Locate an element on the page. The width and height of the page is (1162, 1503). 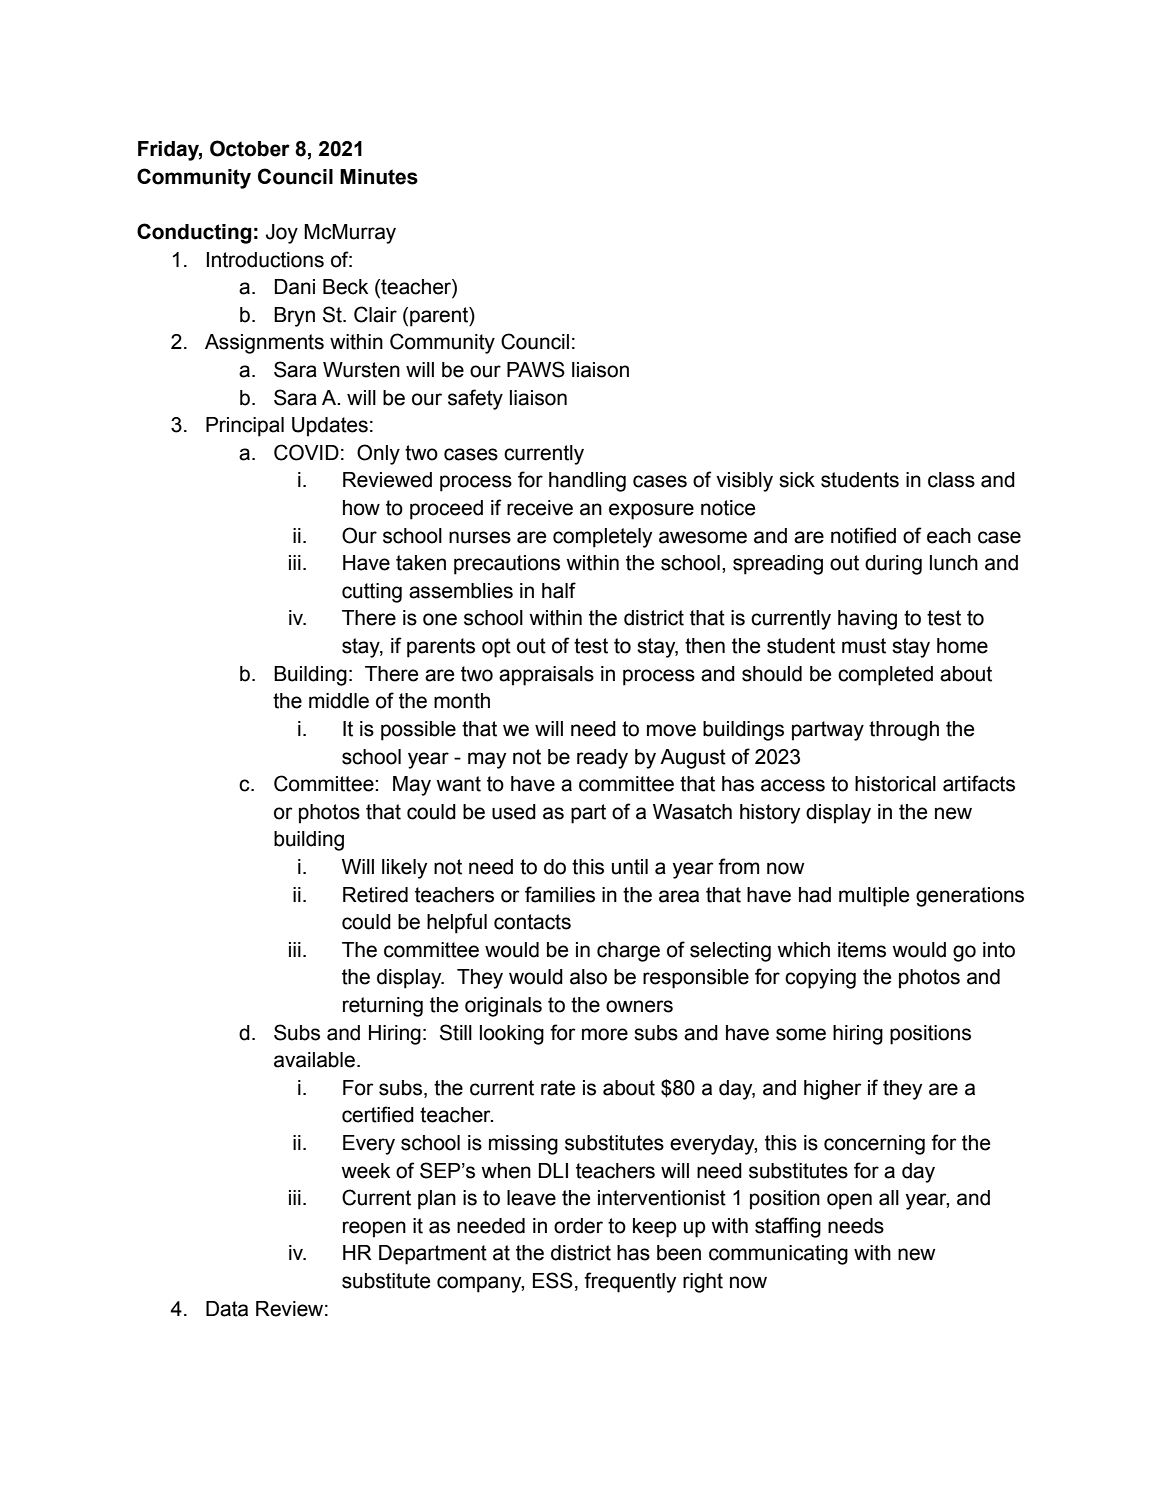
multiple is located at coordinates (874, 897).
